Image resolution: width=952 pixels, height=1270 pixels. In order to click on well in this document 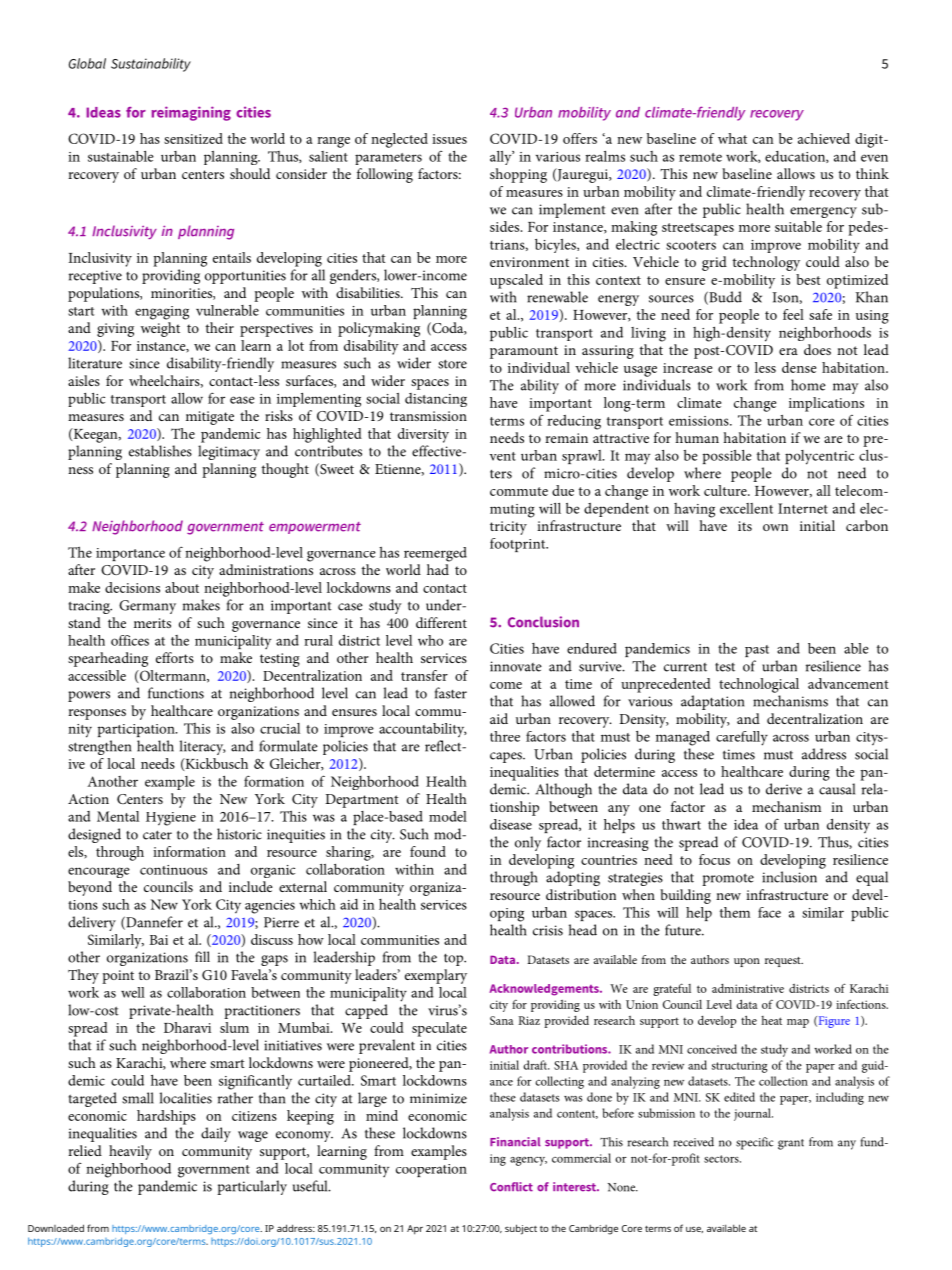, I will do `click(133, 992)`.
